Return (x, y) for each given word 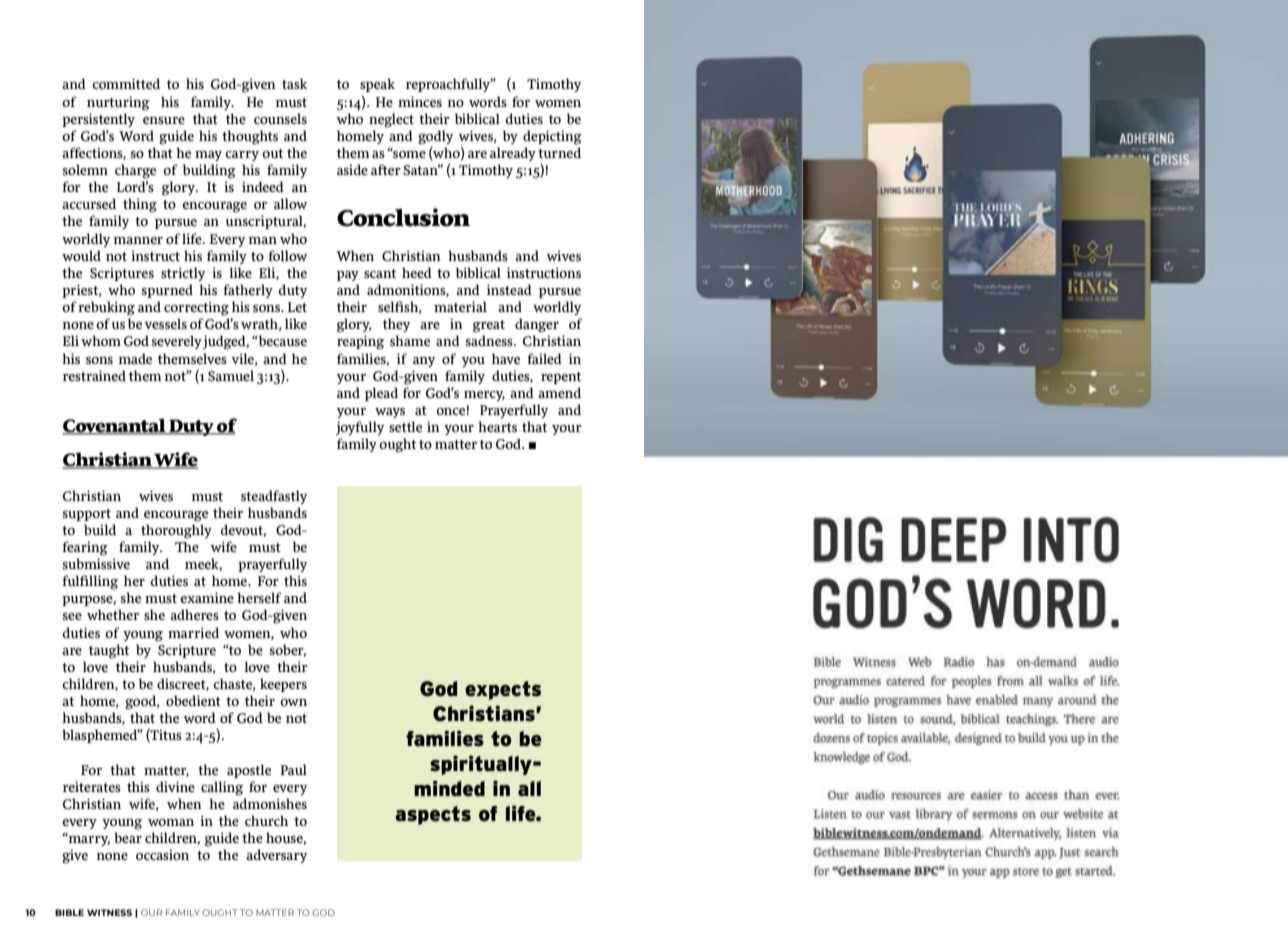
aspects (433, 815)
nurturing (118, 103)
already (513, 154)
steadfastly (274, 497)
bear (128, 837)
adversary (276, 856)
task (294, 83)
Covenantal (115, 426)
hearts (497, 426)
